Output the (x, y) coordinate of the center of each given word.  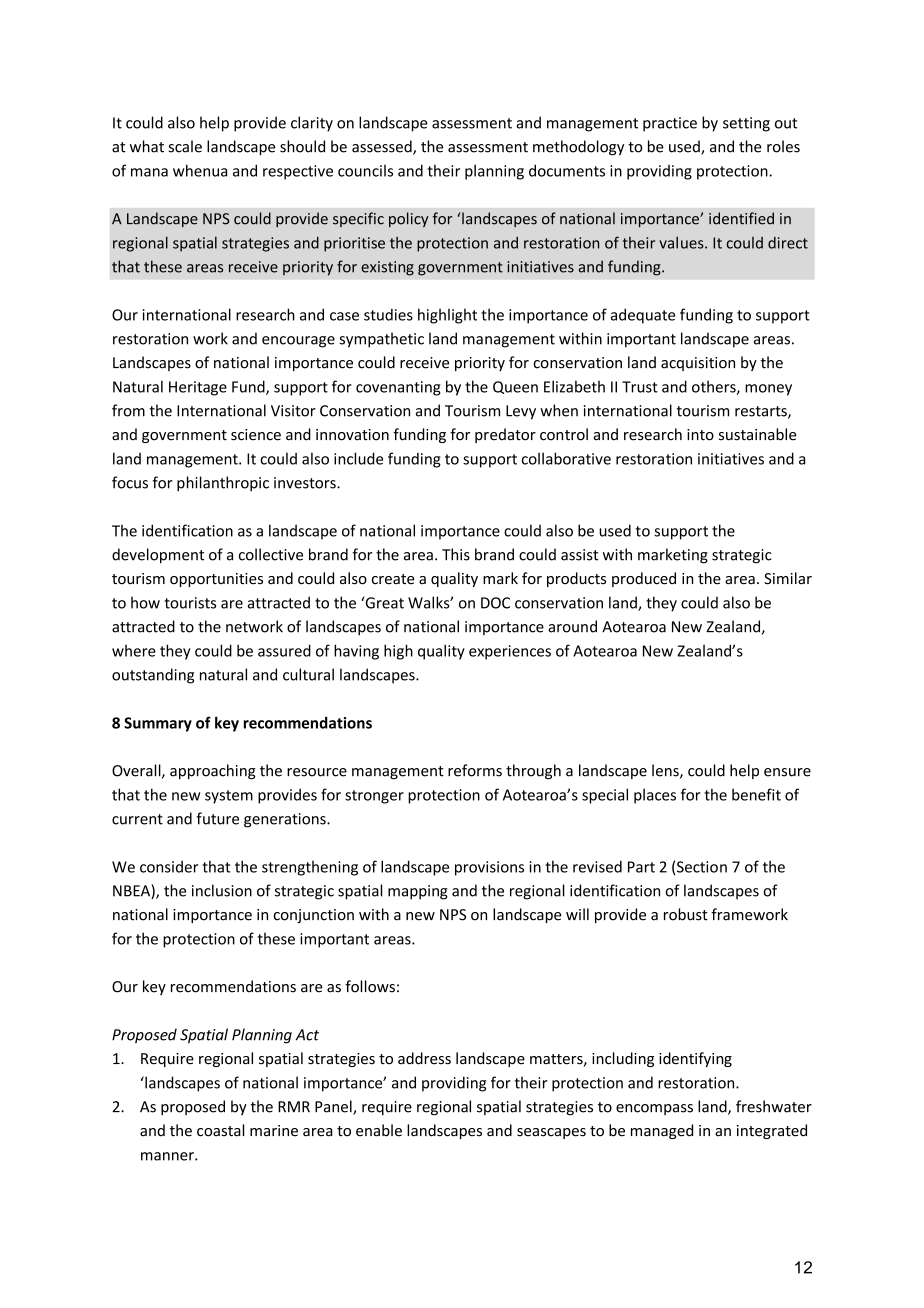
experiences (510, 652)
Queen (515, 387)
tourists (190, 603)
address (424, 1058)
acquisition (698, 364)
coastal (220, 1130)
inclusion (222, 890)
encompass (654, 1109)
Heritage (198, 388)
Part (641, 867)
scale (185, 146)
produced (644, 579)
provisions (489, 868)
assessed (383, 147)
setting (746, 124)
